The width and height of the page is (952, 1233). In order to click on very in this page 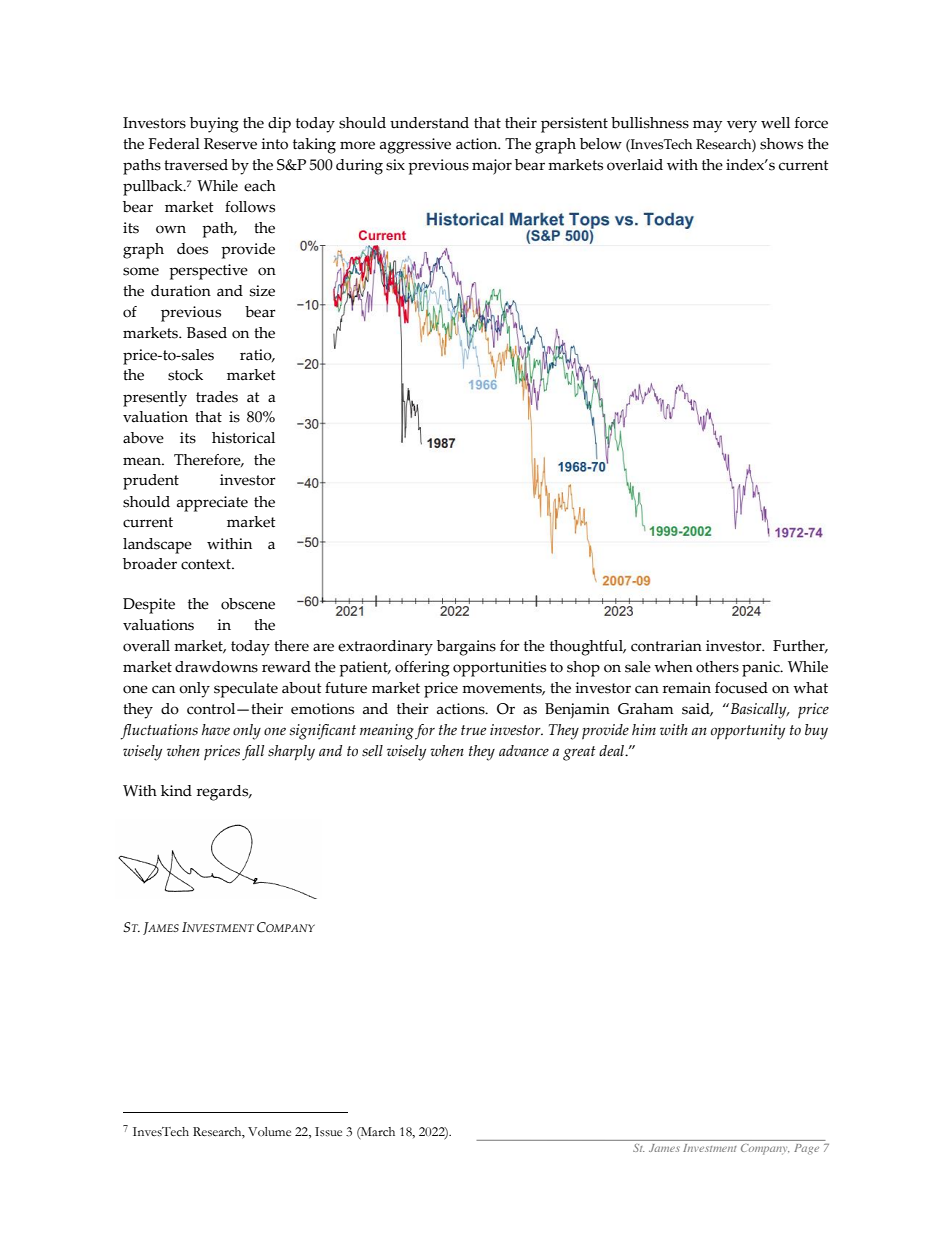, I will do `click(742, 126)`.
